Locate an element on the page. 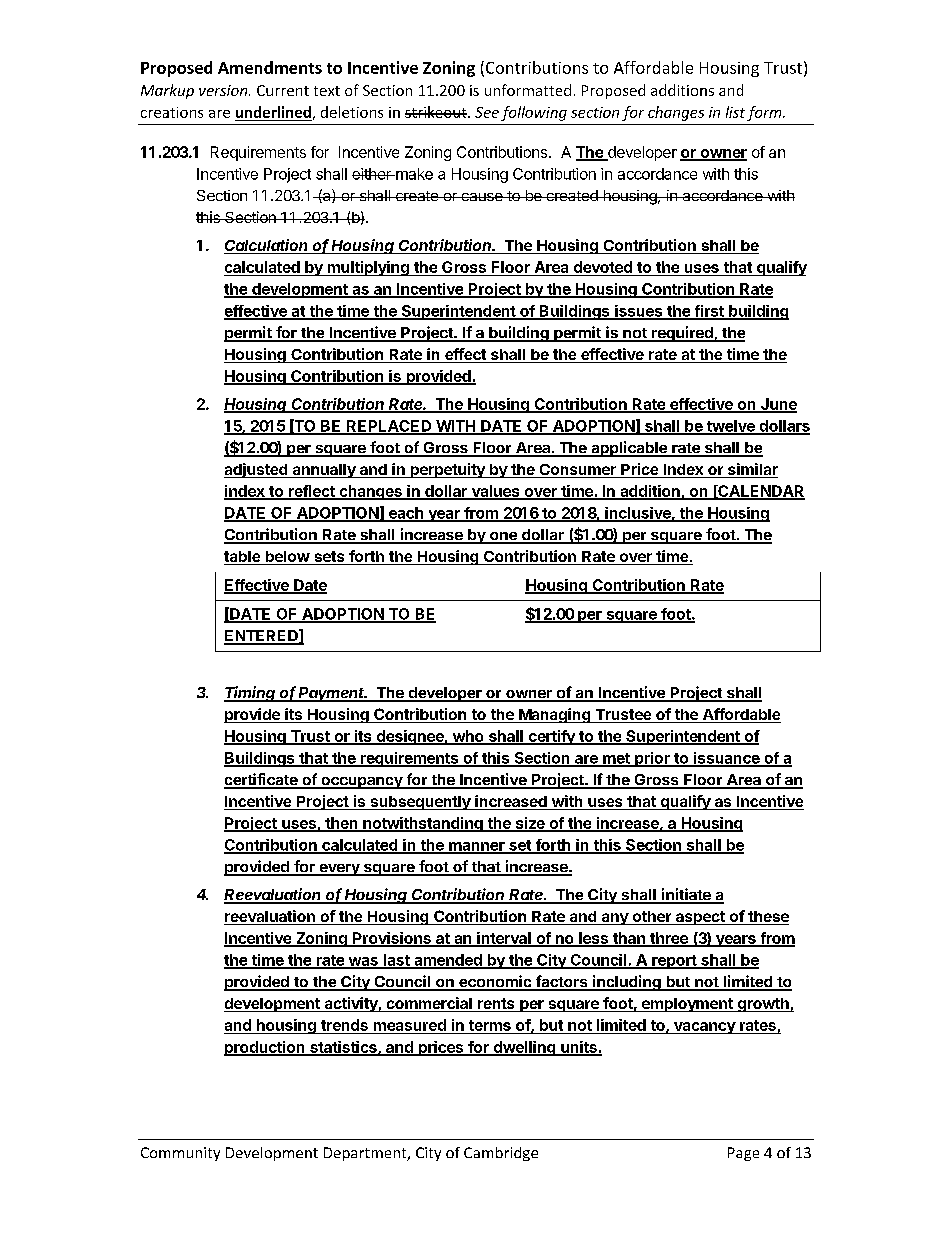 This page has width=952, height=1233. Cambridge is located at coordinates (501, 1154).
